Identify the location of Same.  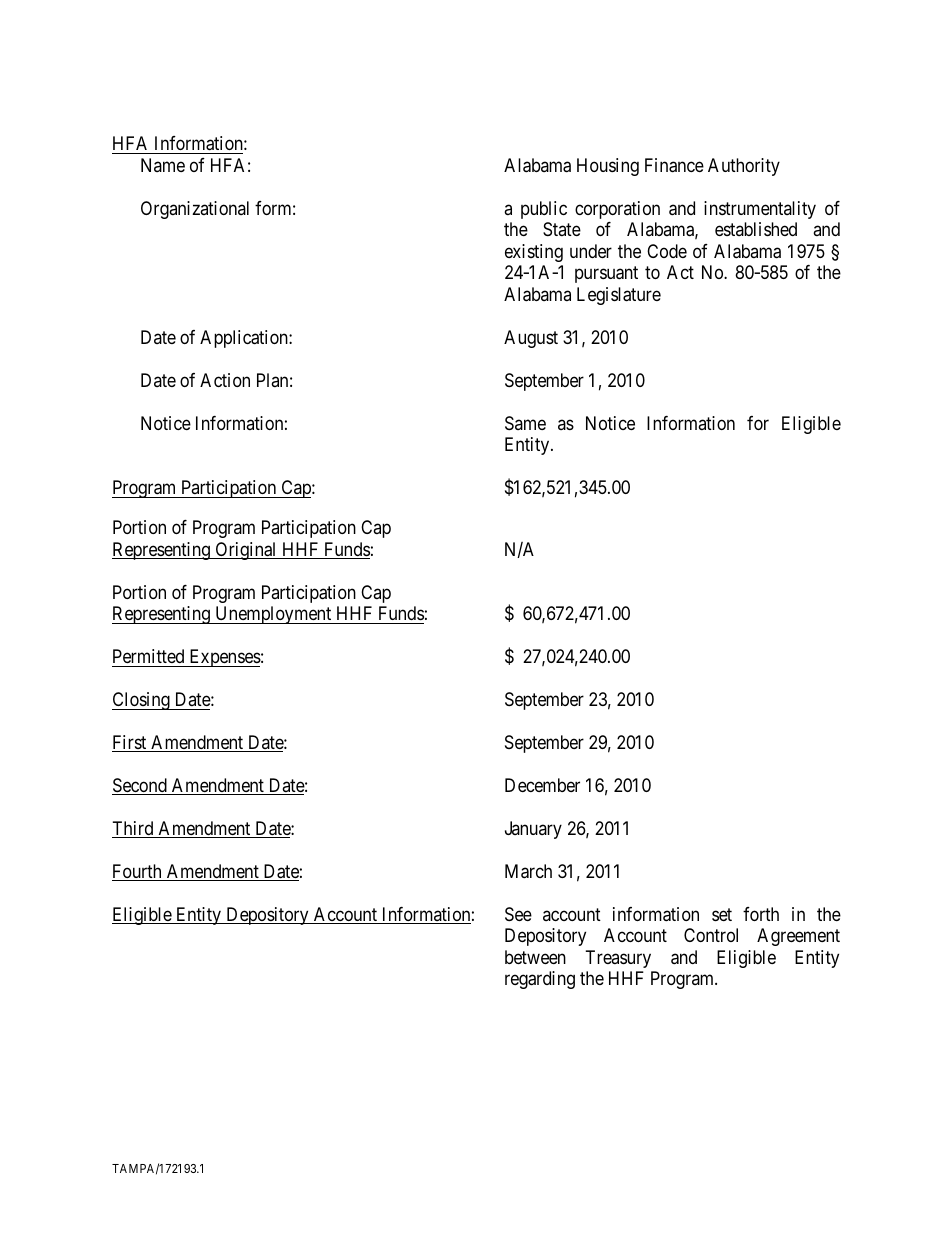
(525, 423).
